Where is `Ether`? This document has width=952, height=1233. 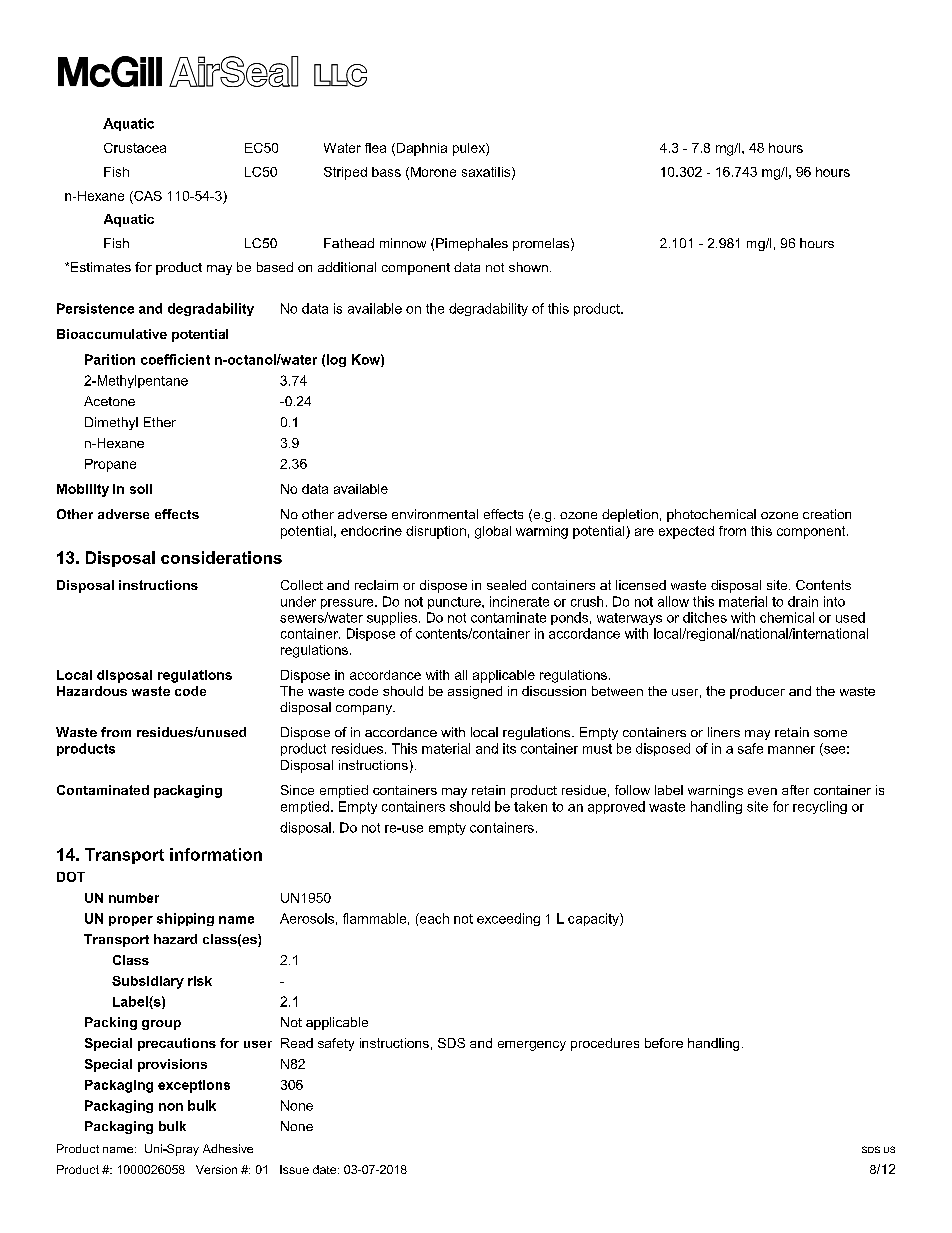
Ether is located at coordinates (160, 422).
